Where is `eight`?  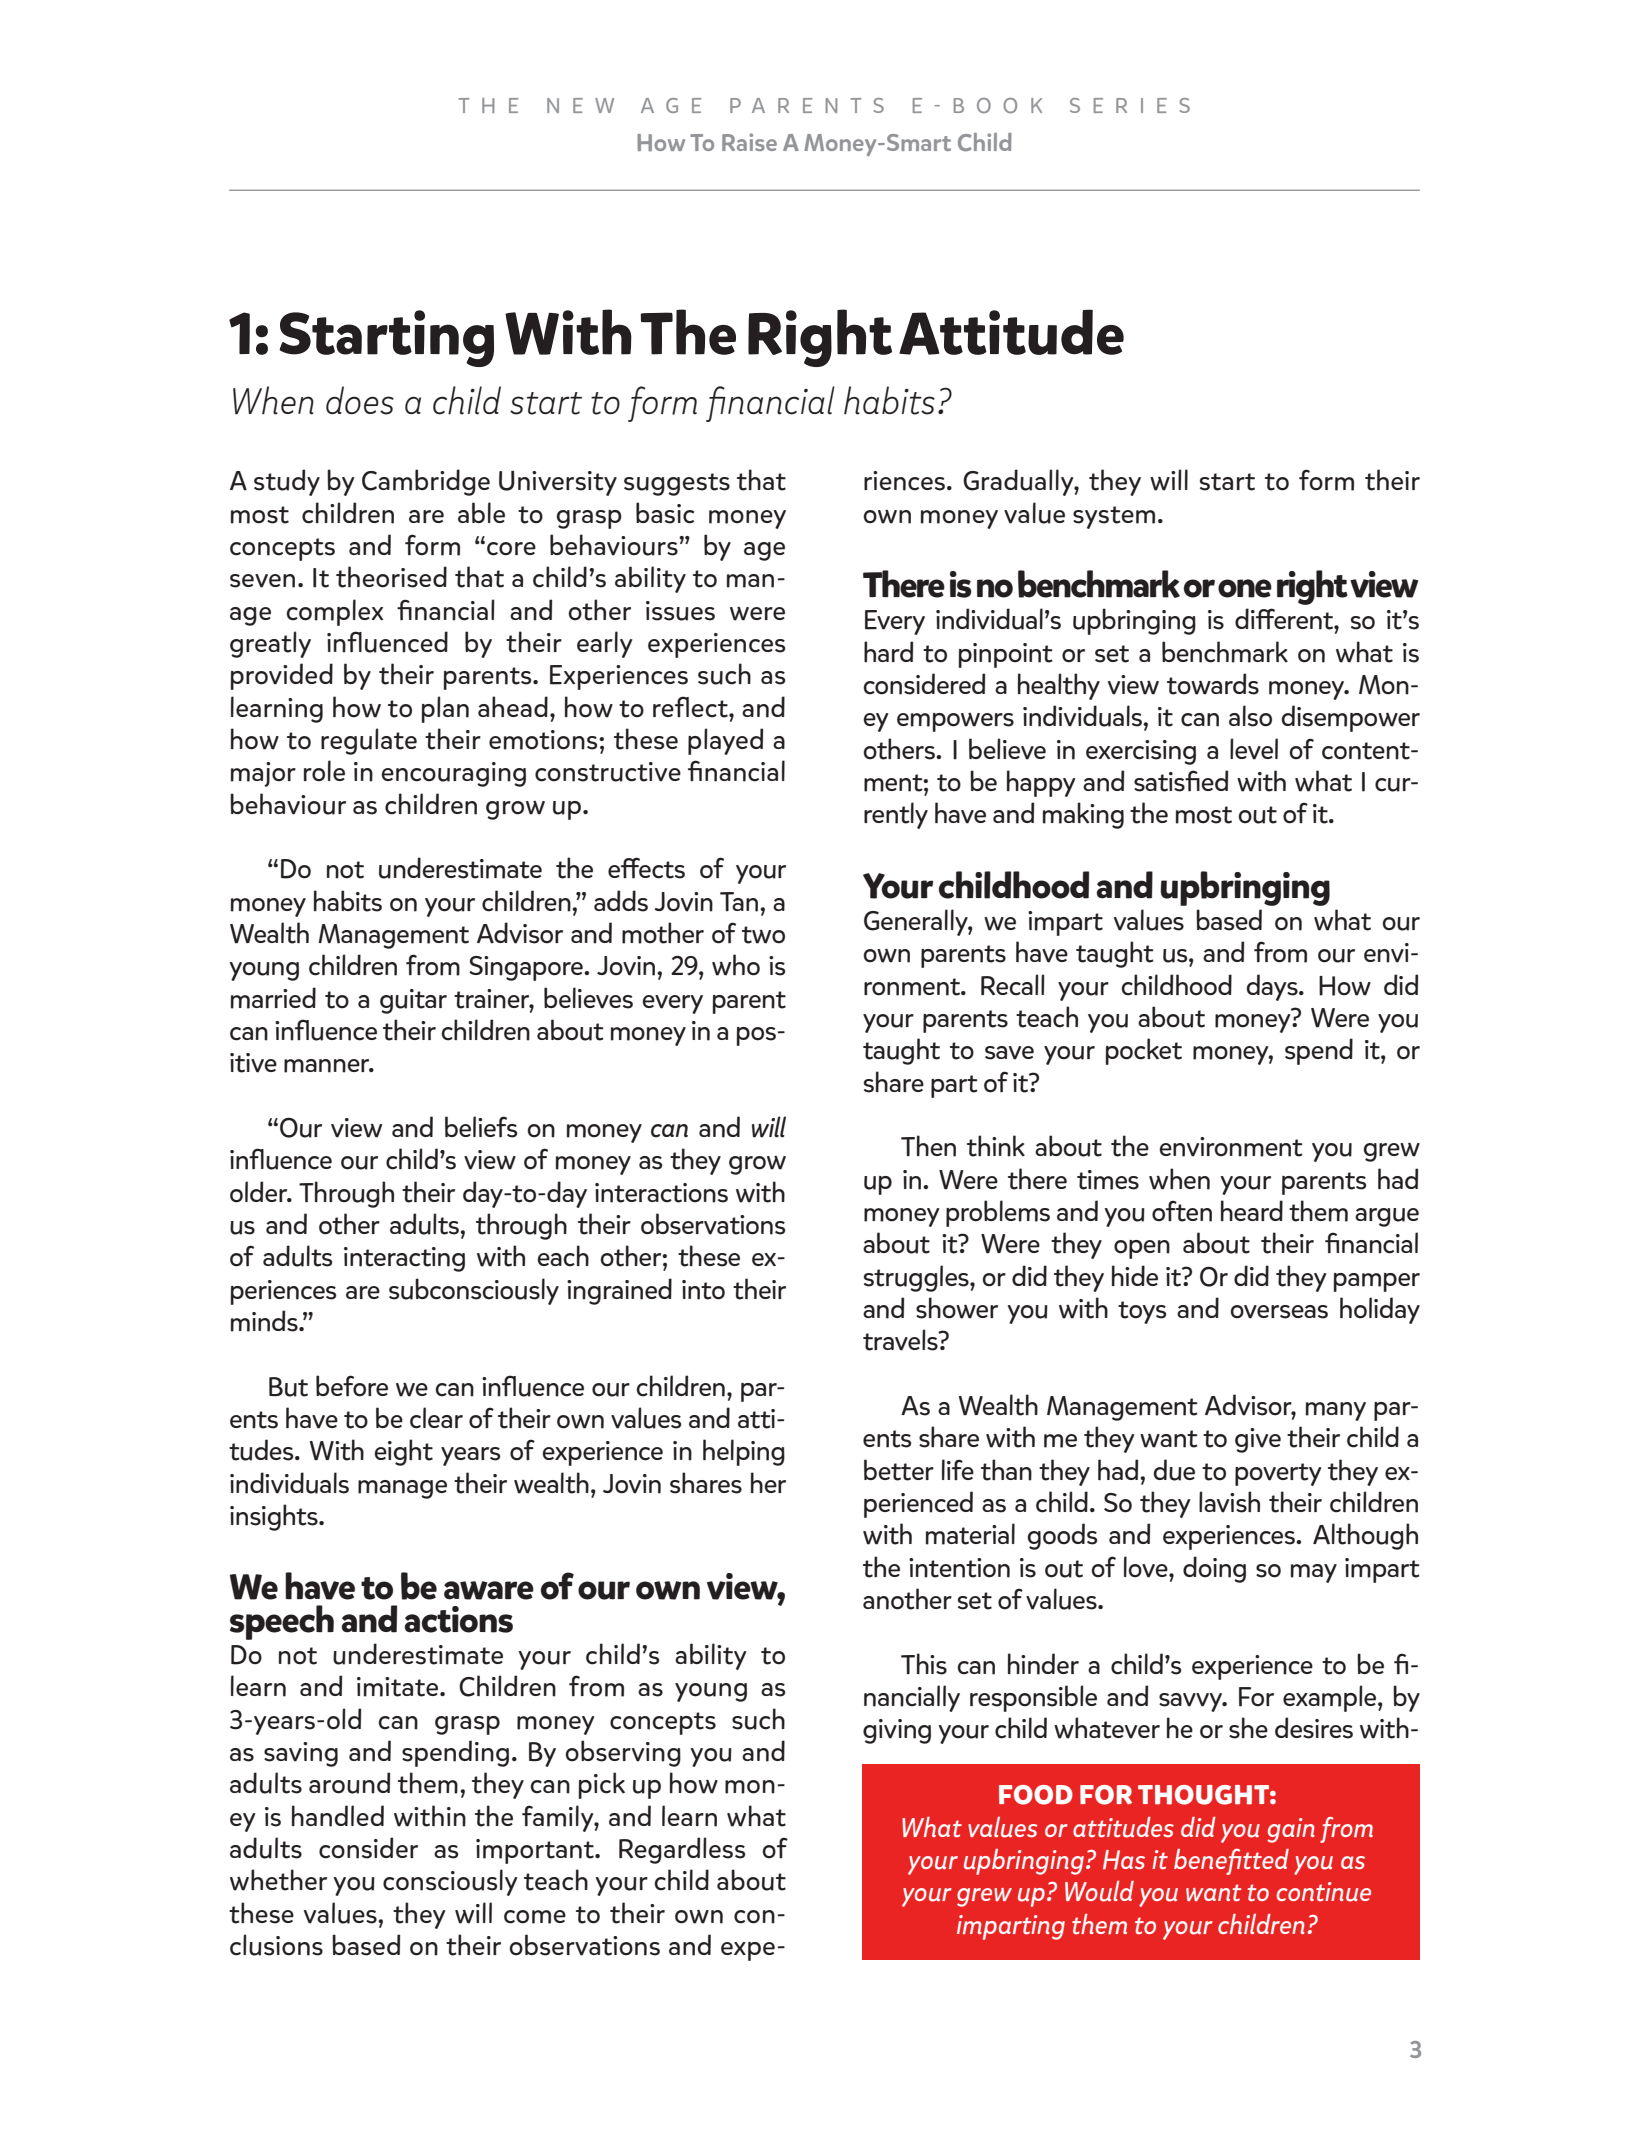 eight is located at coordinates (403, 1452).
